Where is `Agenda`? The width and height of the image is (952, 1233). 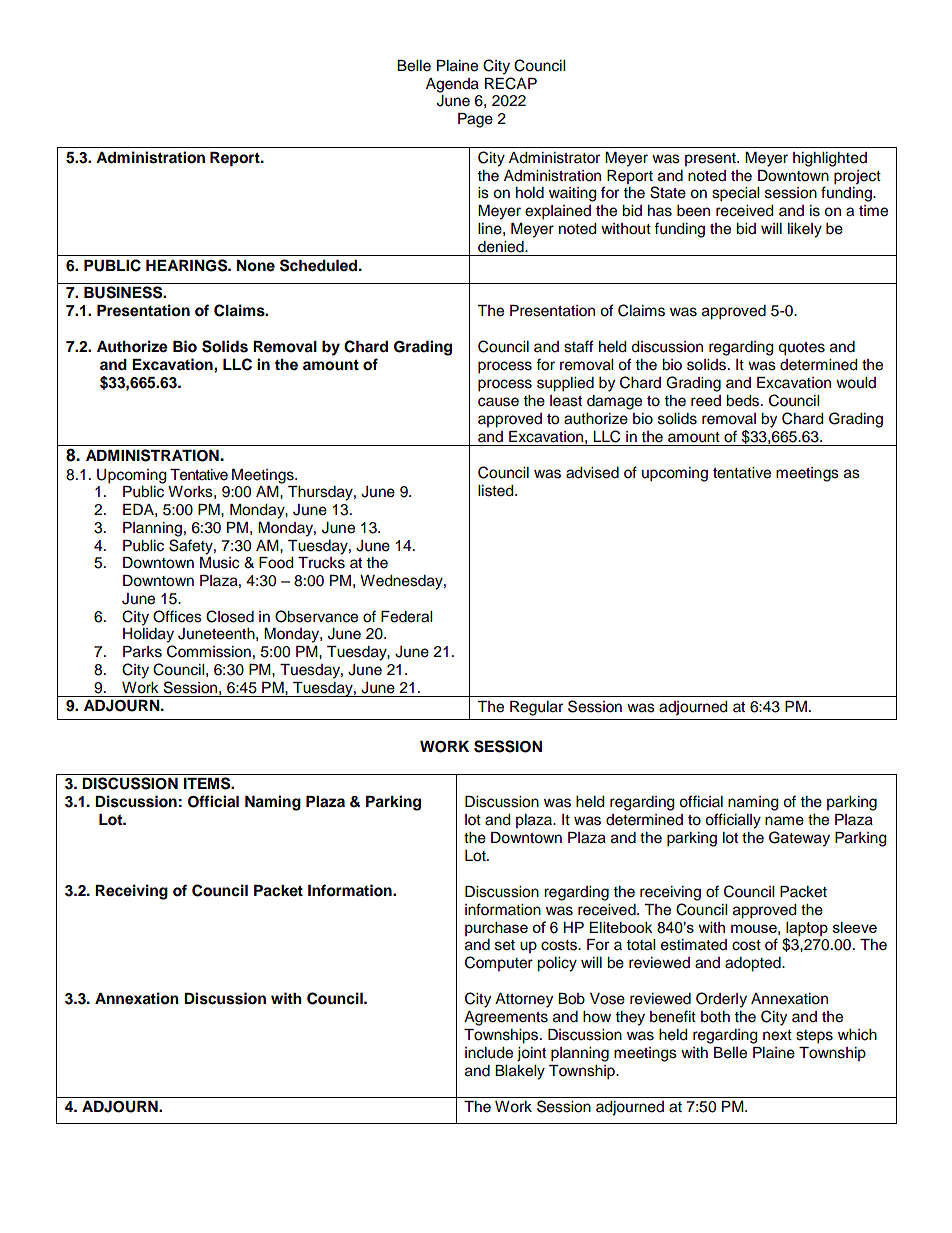 Agenda is located at coordinates (452, 85).
